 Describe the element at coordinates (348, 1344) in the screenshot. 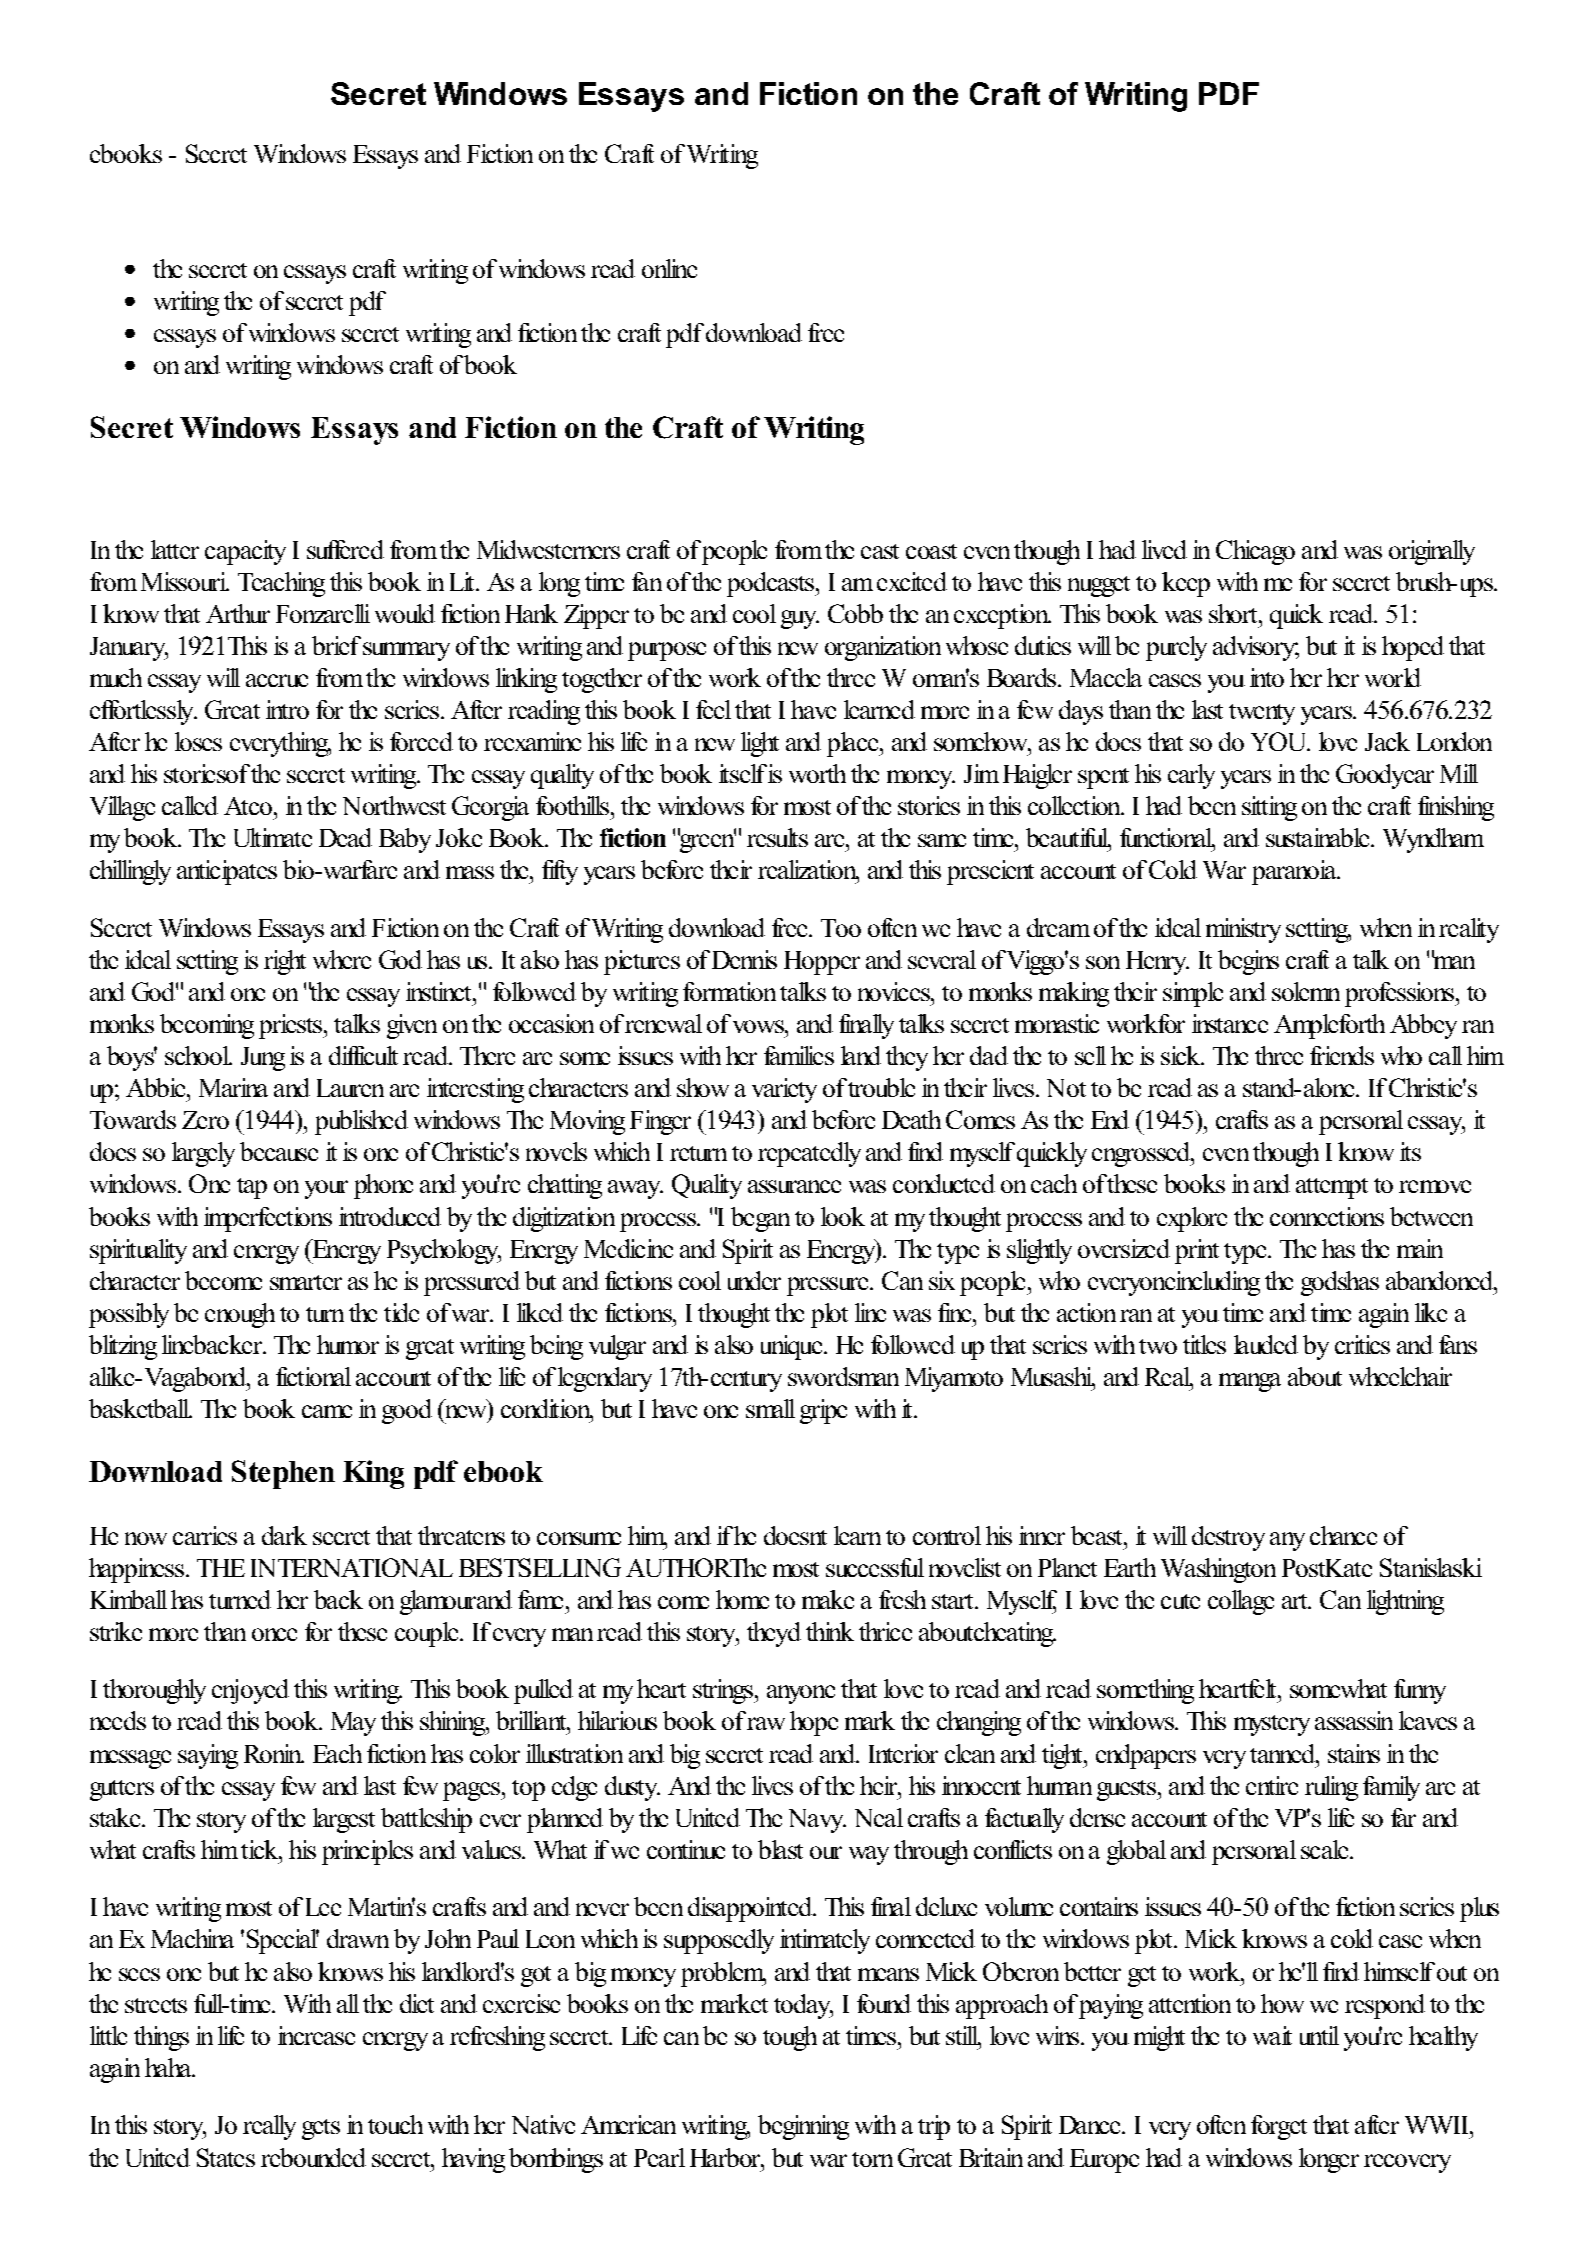

I see `humor` at that location.
